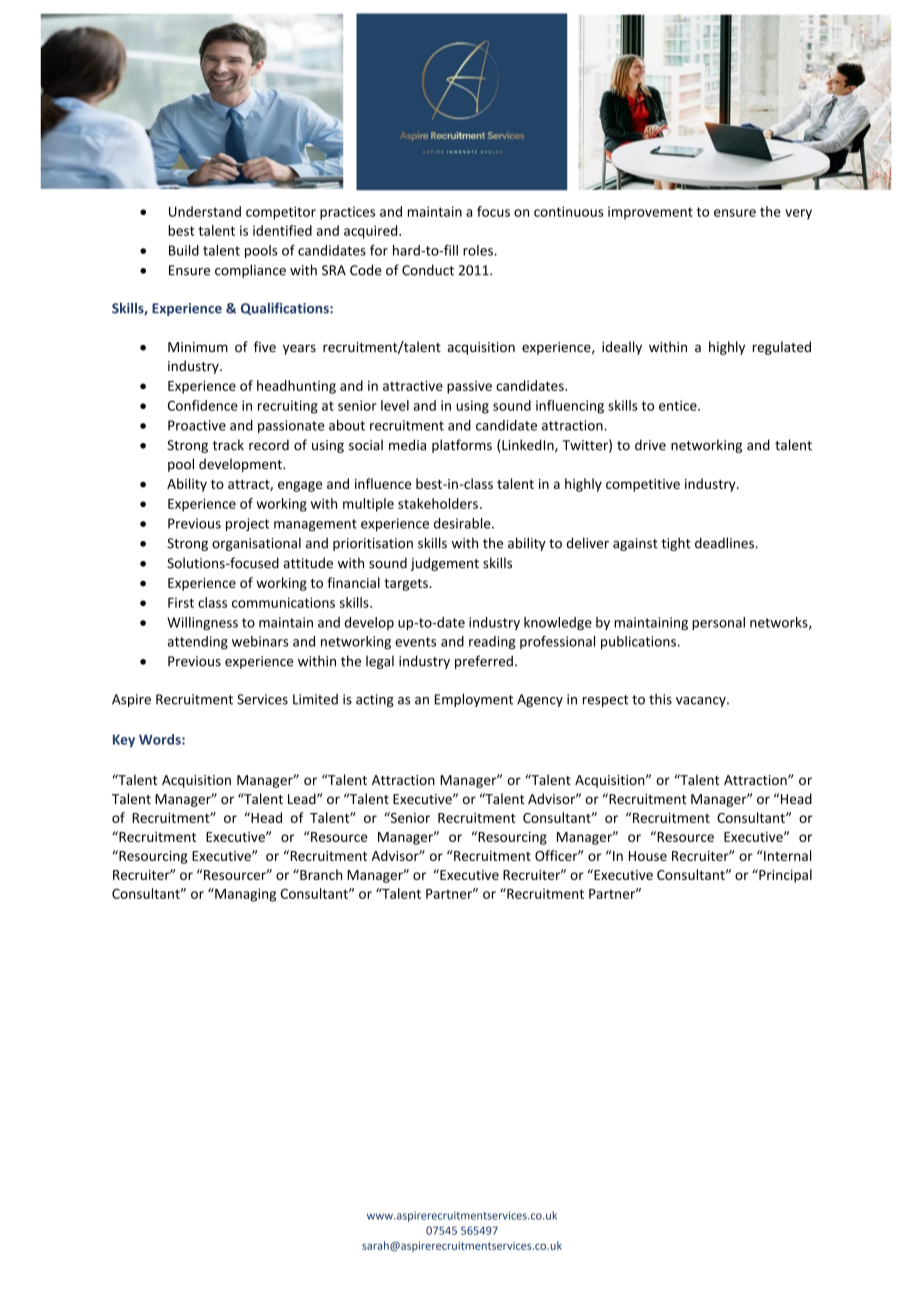 This page has width=924, height=1308. I want to click on Willingness, so click(202, 623).
